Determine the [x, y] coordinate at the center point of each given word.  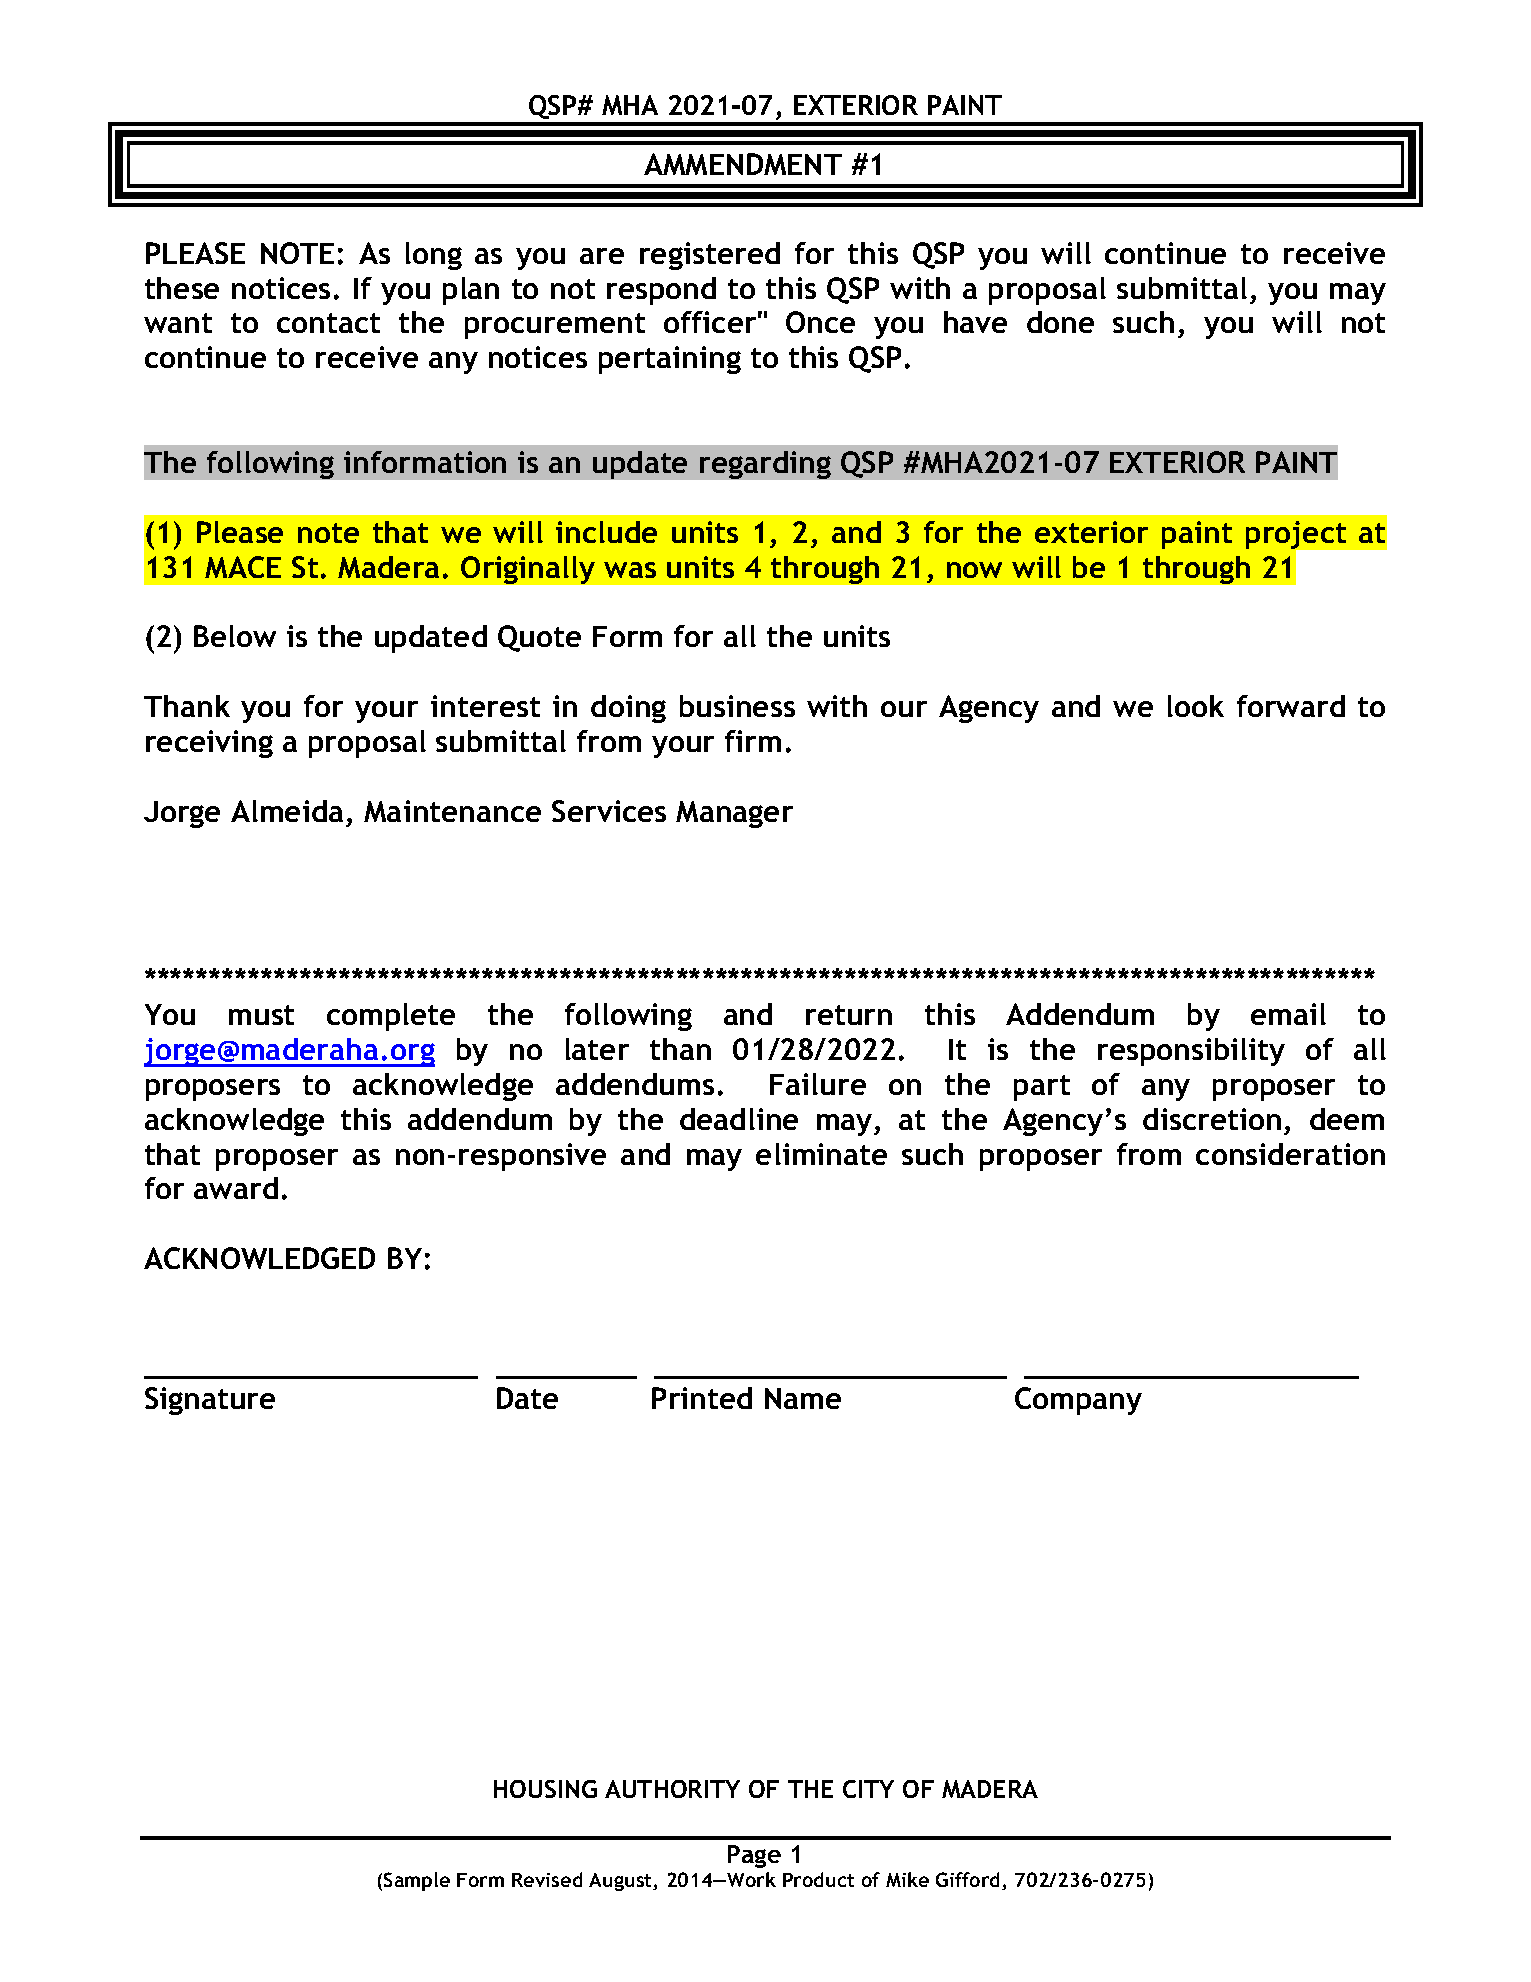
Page [754, 1856]
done [1060, 322]
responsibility [1191, 1052]
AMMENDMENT [743, 164]
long [434, 256]
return [849, 1015]
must [261, 1015]
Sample [417, 1881]
